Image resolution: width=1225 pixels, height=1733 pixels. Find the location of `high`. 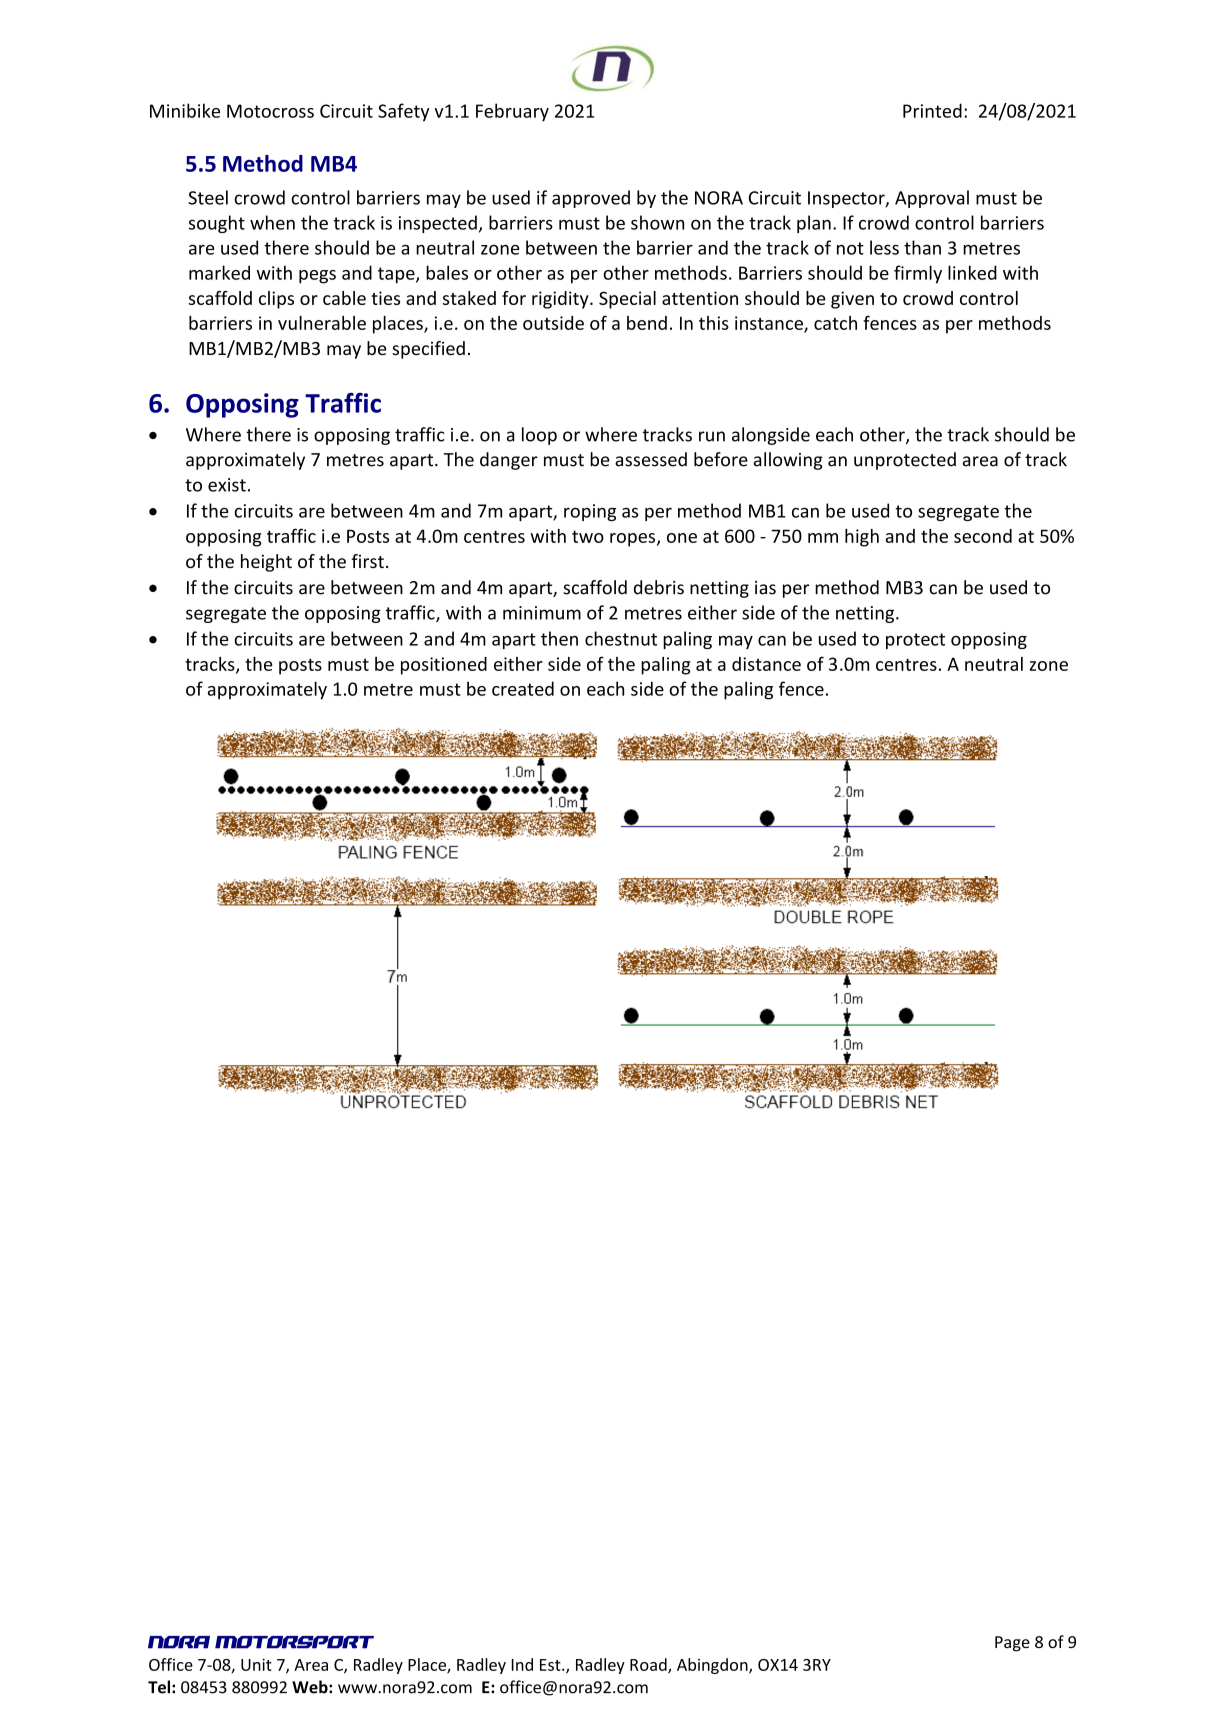

high is located at coordinates (862, 538).
